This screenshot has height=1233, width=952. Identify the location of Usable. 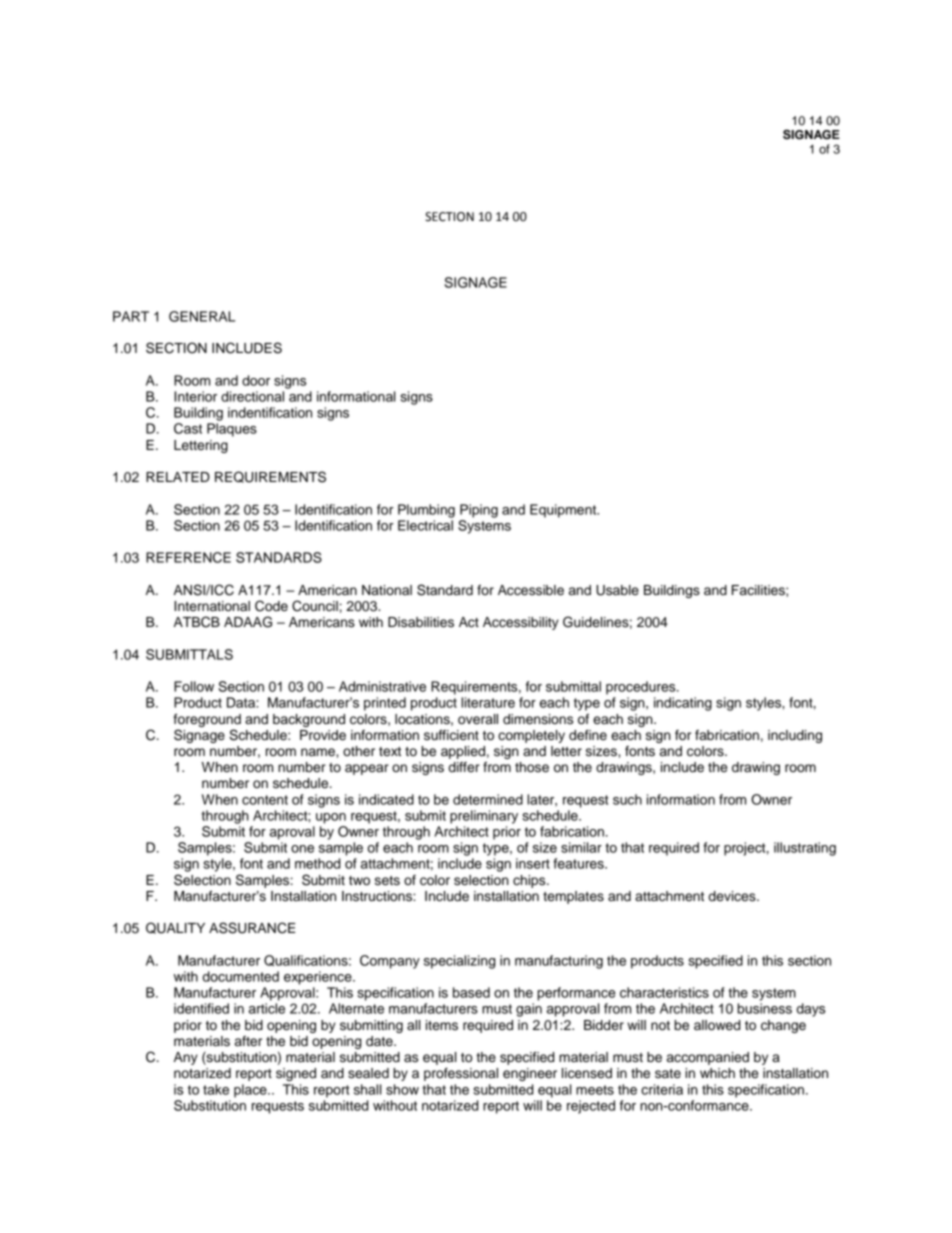
(617, 590).
